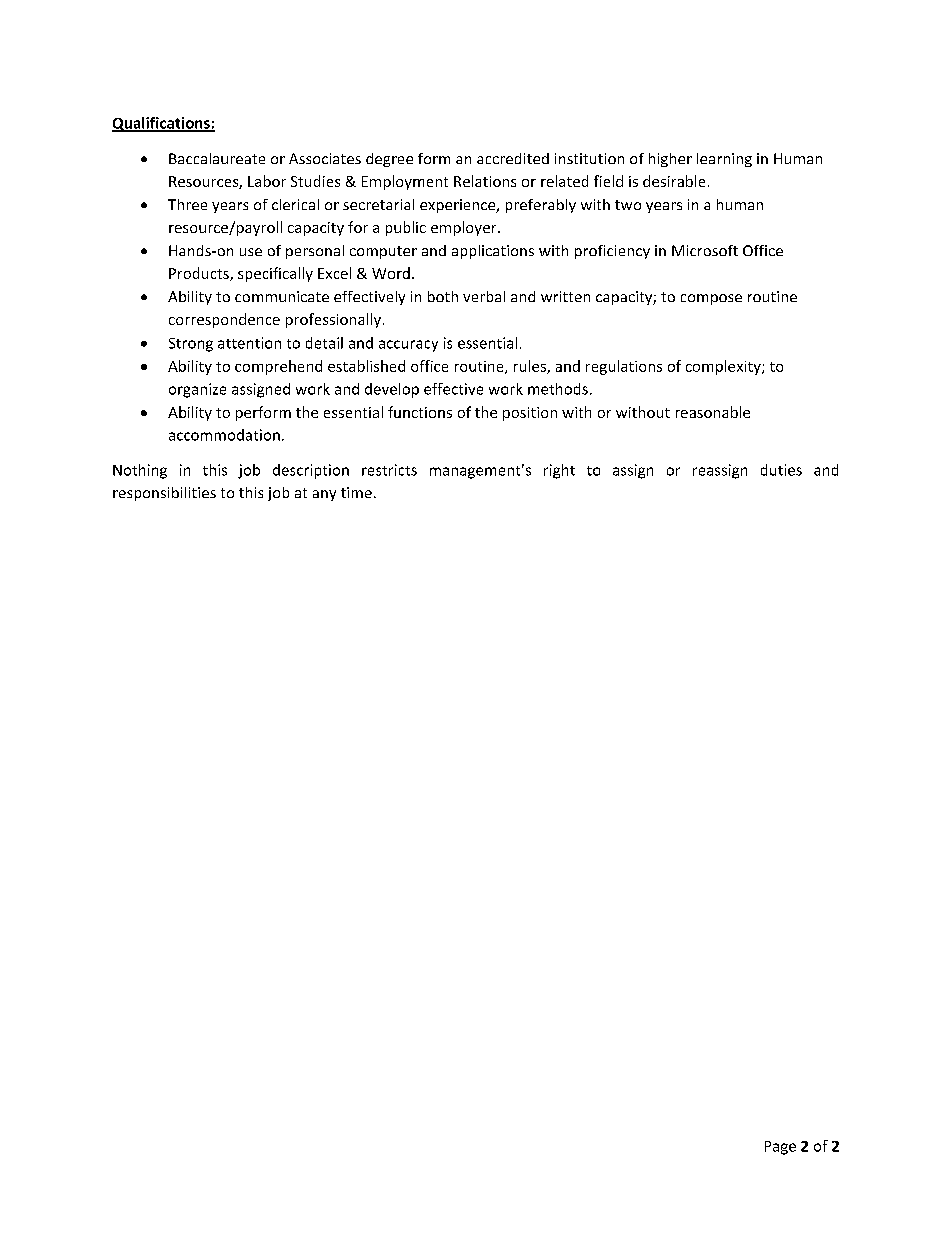 The image size is (952, 1233). Describe the element at coordinates (164, 494) in the screenshot. I see `responsibilities` at that location.
